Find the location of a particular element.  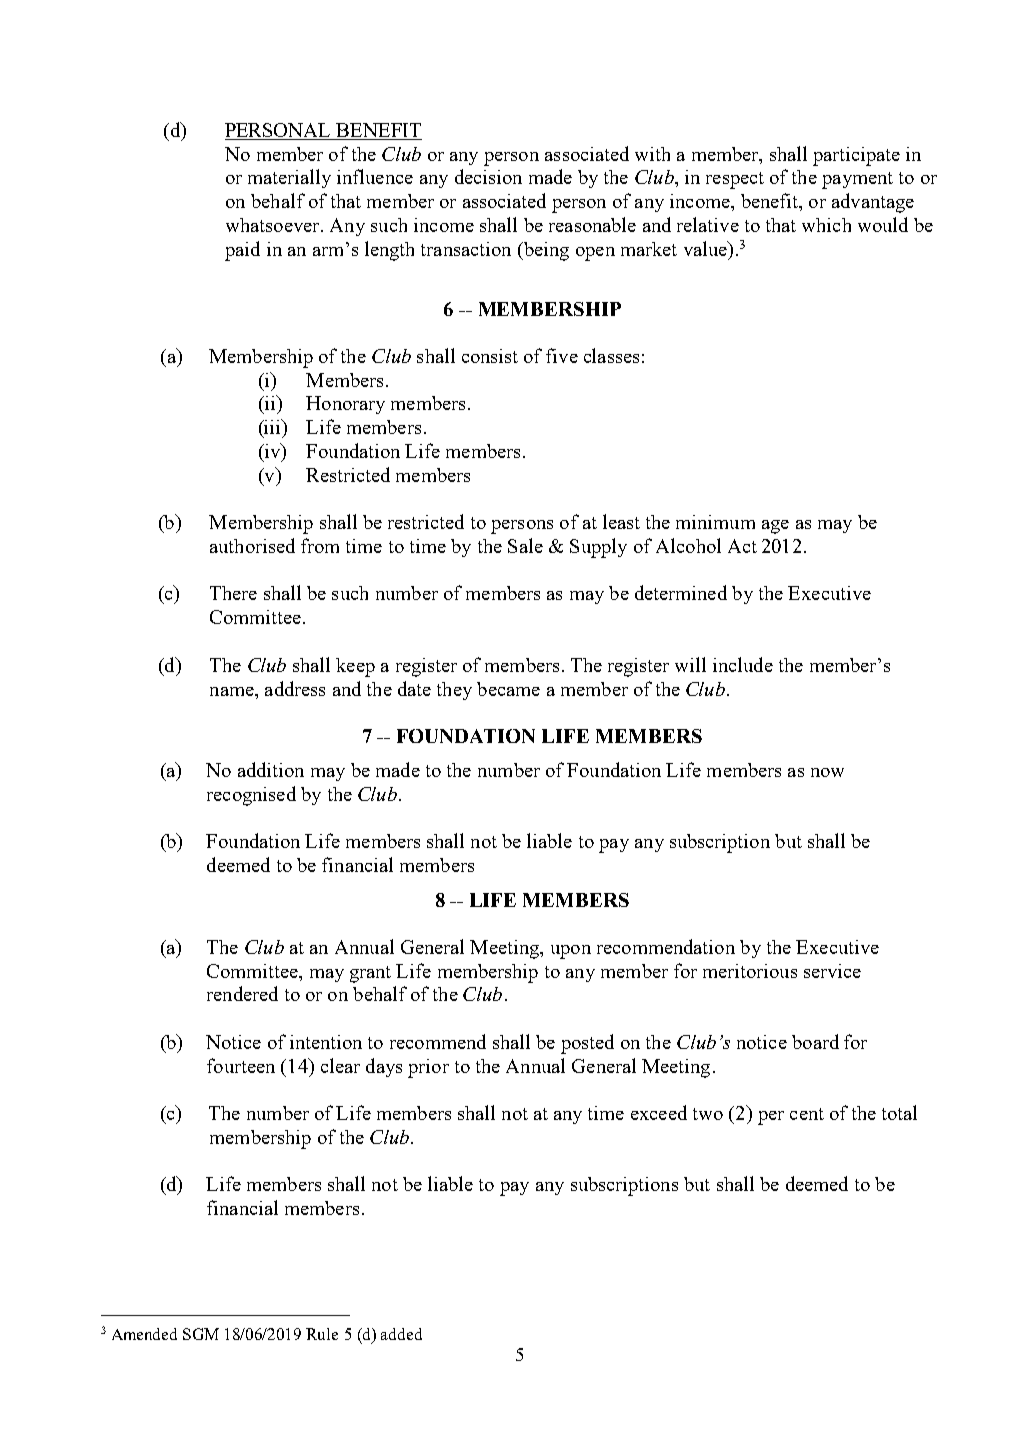

materially is located at coordinates (289, 178).
